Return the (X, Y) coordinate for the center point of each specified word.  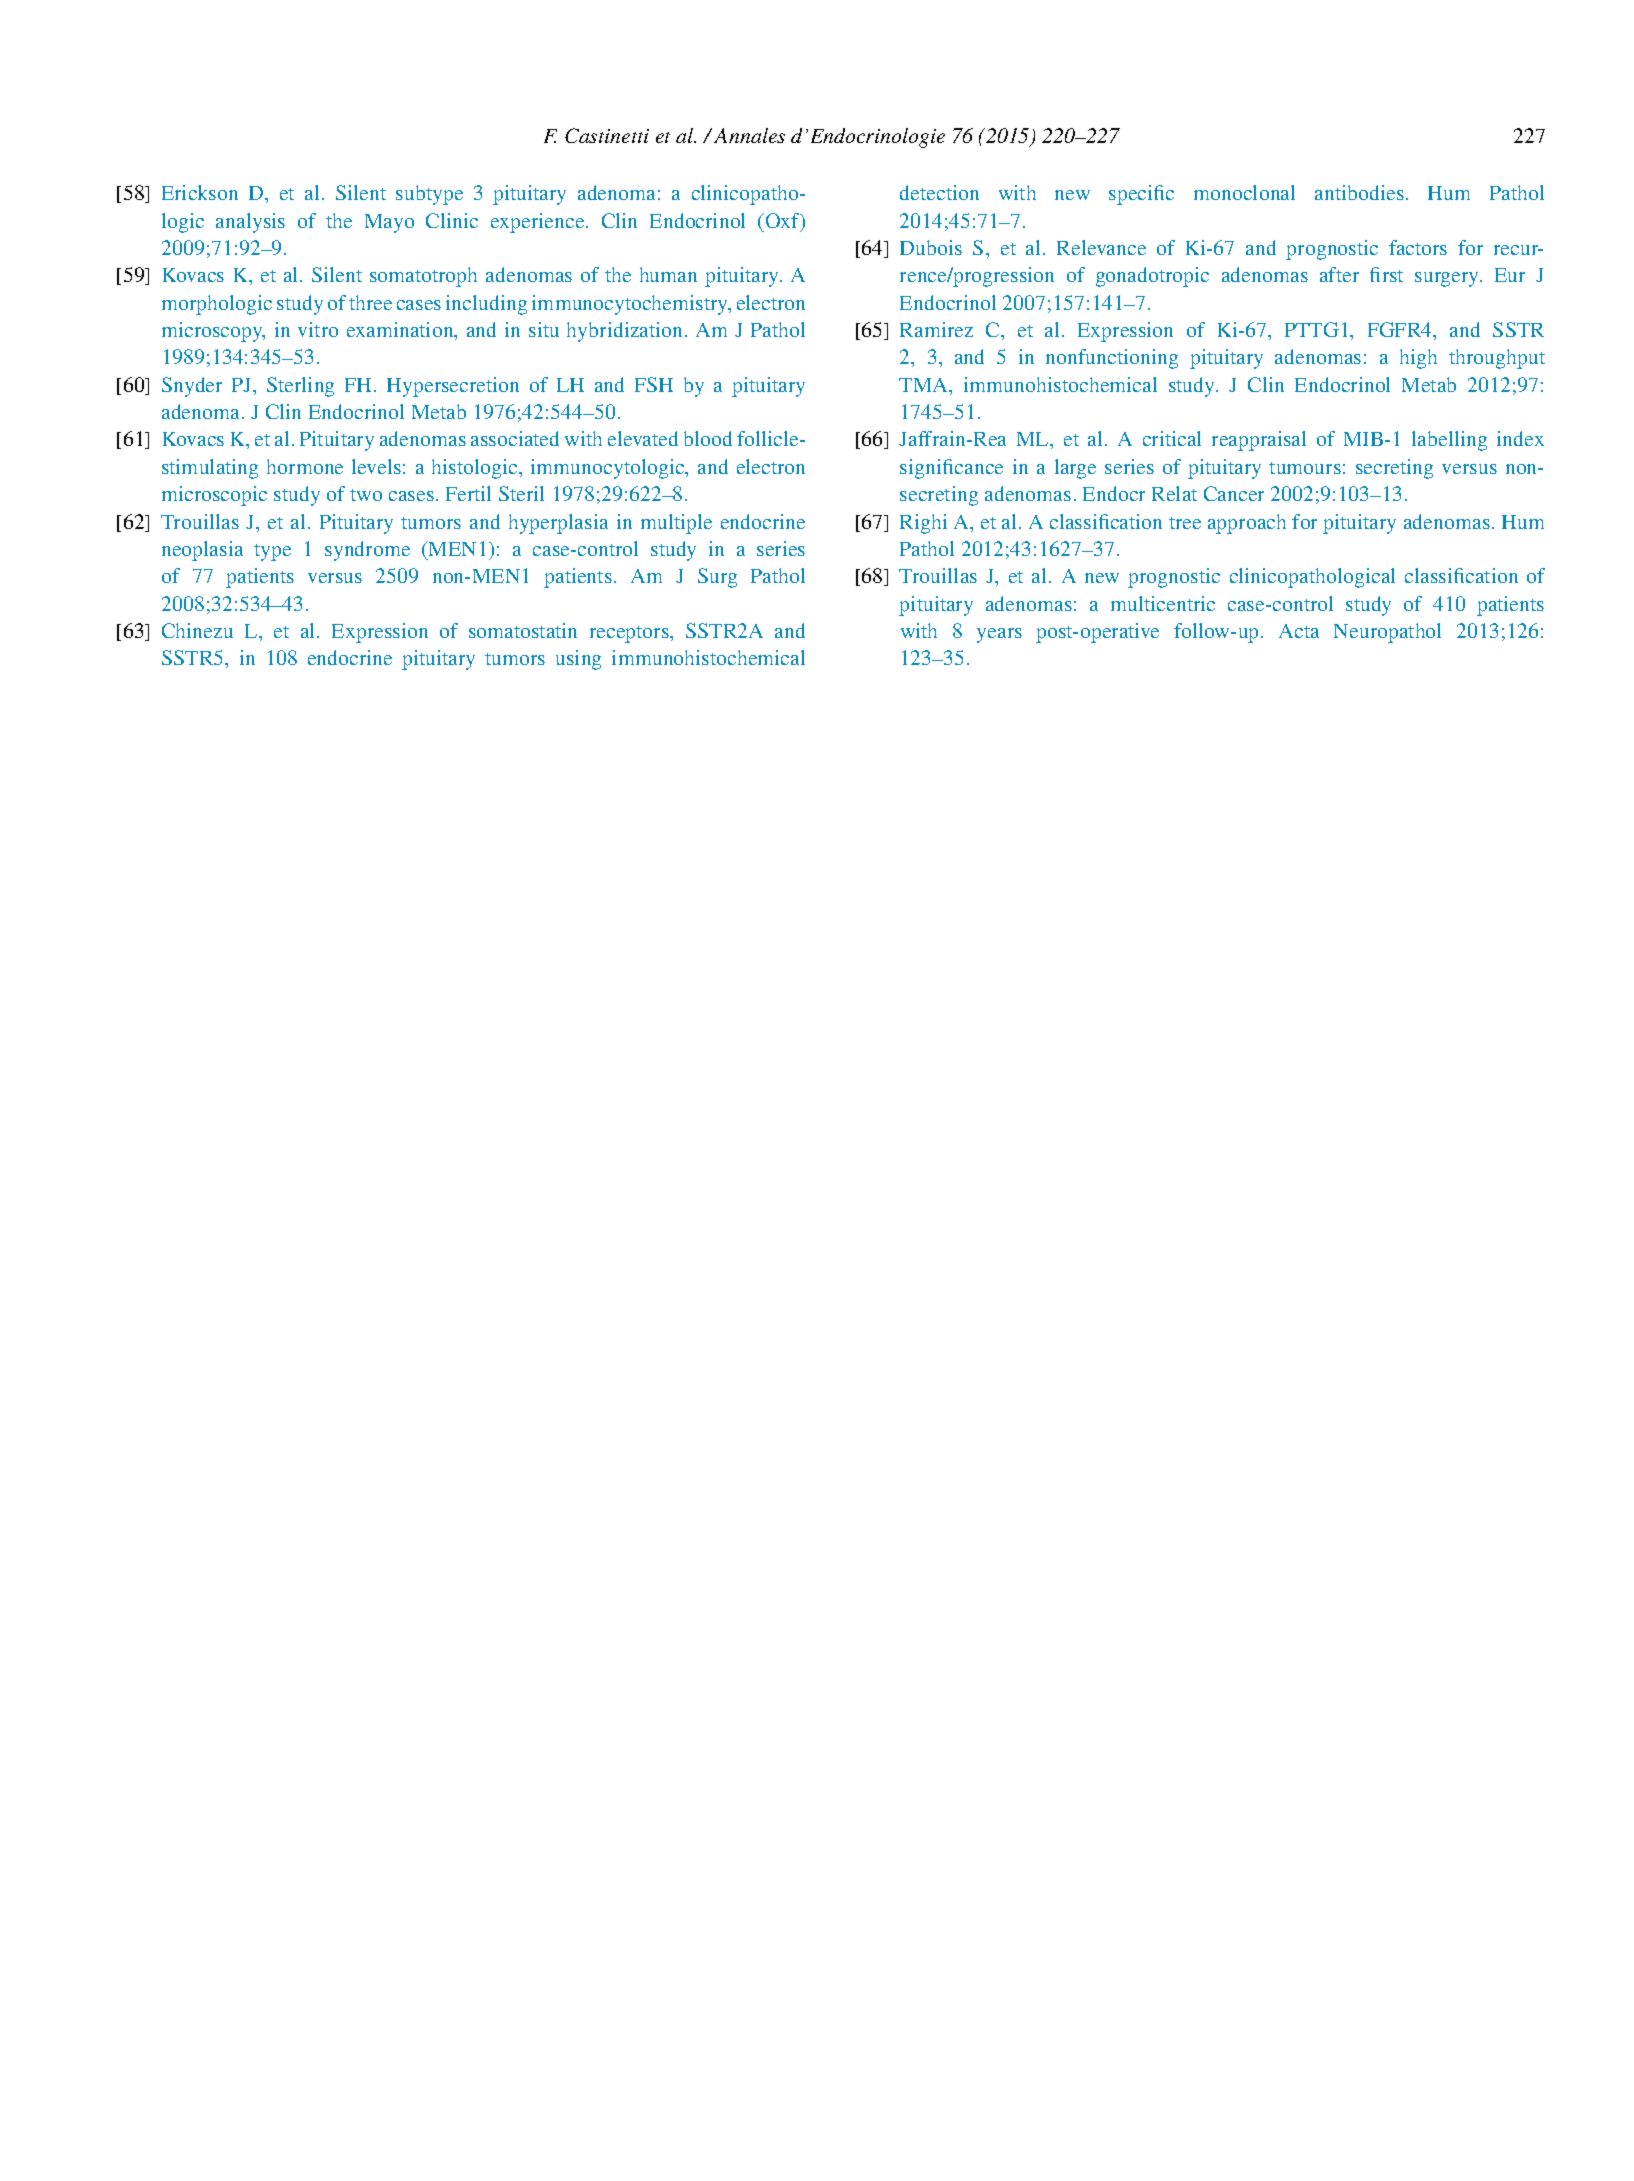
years (999, 635)
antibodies (1359, 192)
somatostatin (523, 630)
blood (708, 438)
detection (939, 192)
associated (515, 438)
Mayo (389, 223)
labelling (1449, 441)
